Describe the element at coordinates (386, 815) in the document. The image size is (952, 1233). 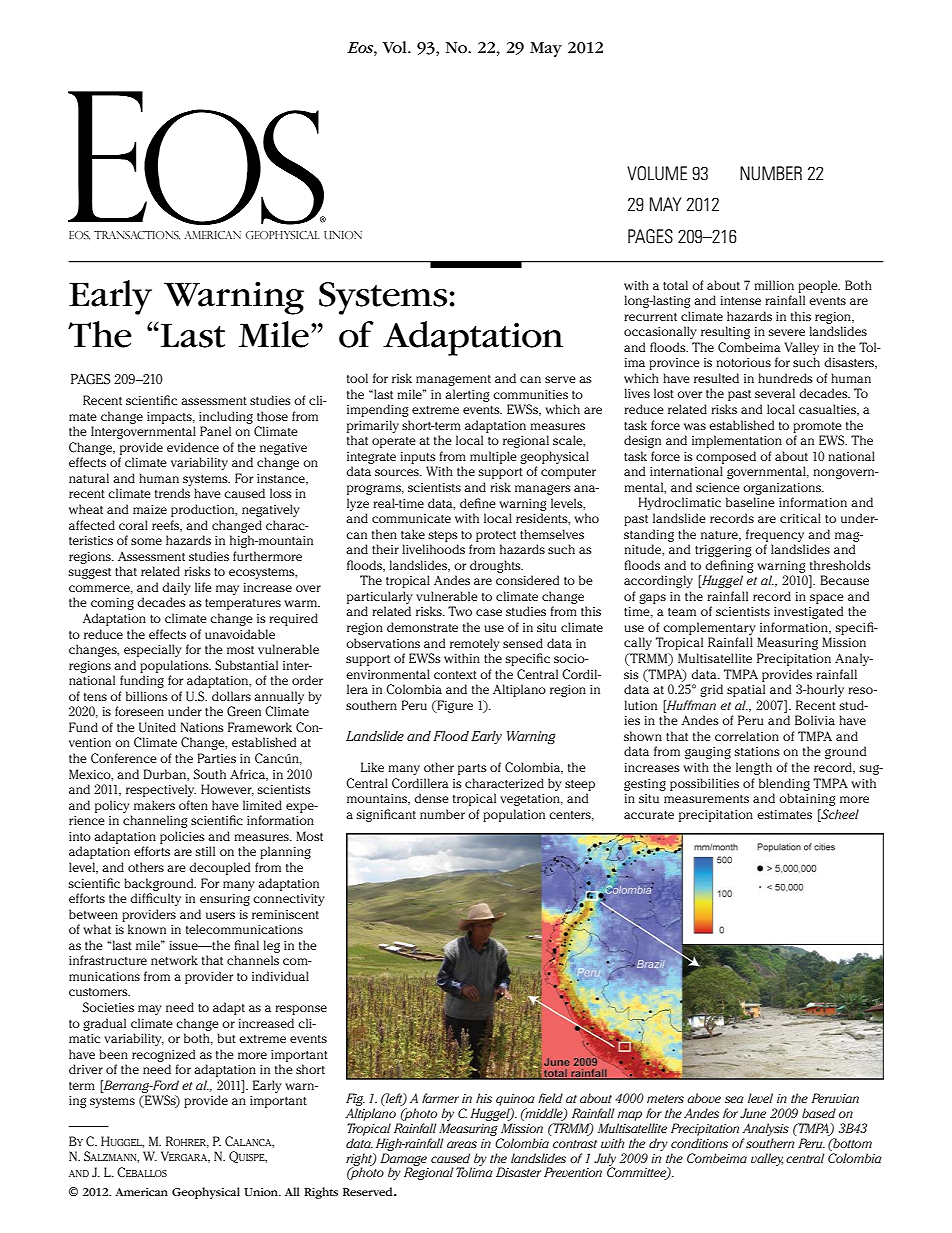
I see `significant` at that location.
